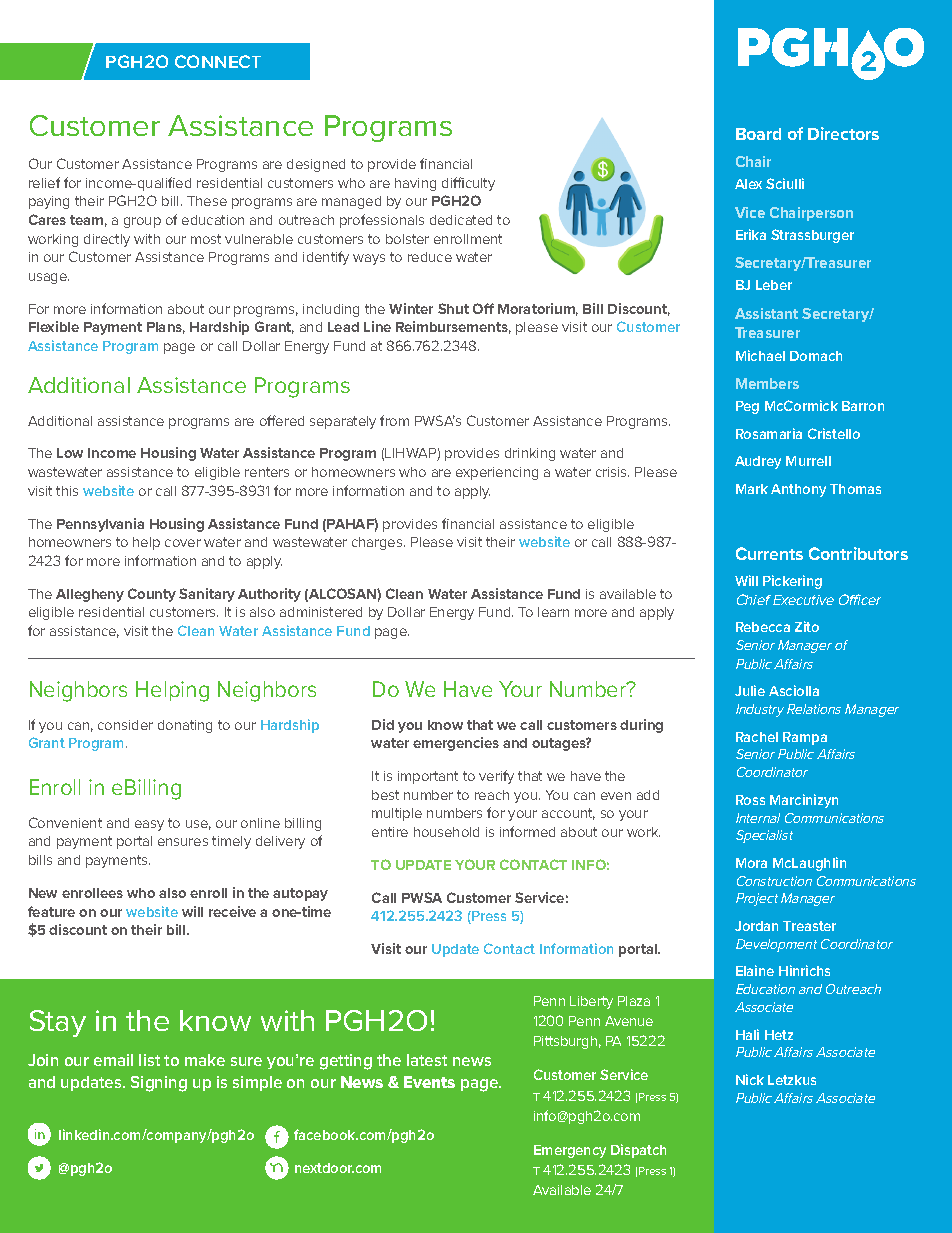 This document has height=1233, width=952. Describe the element at coordinates (218, 61) in the document. I see `CONNECT` at that location.
